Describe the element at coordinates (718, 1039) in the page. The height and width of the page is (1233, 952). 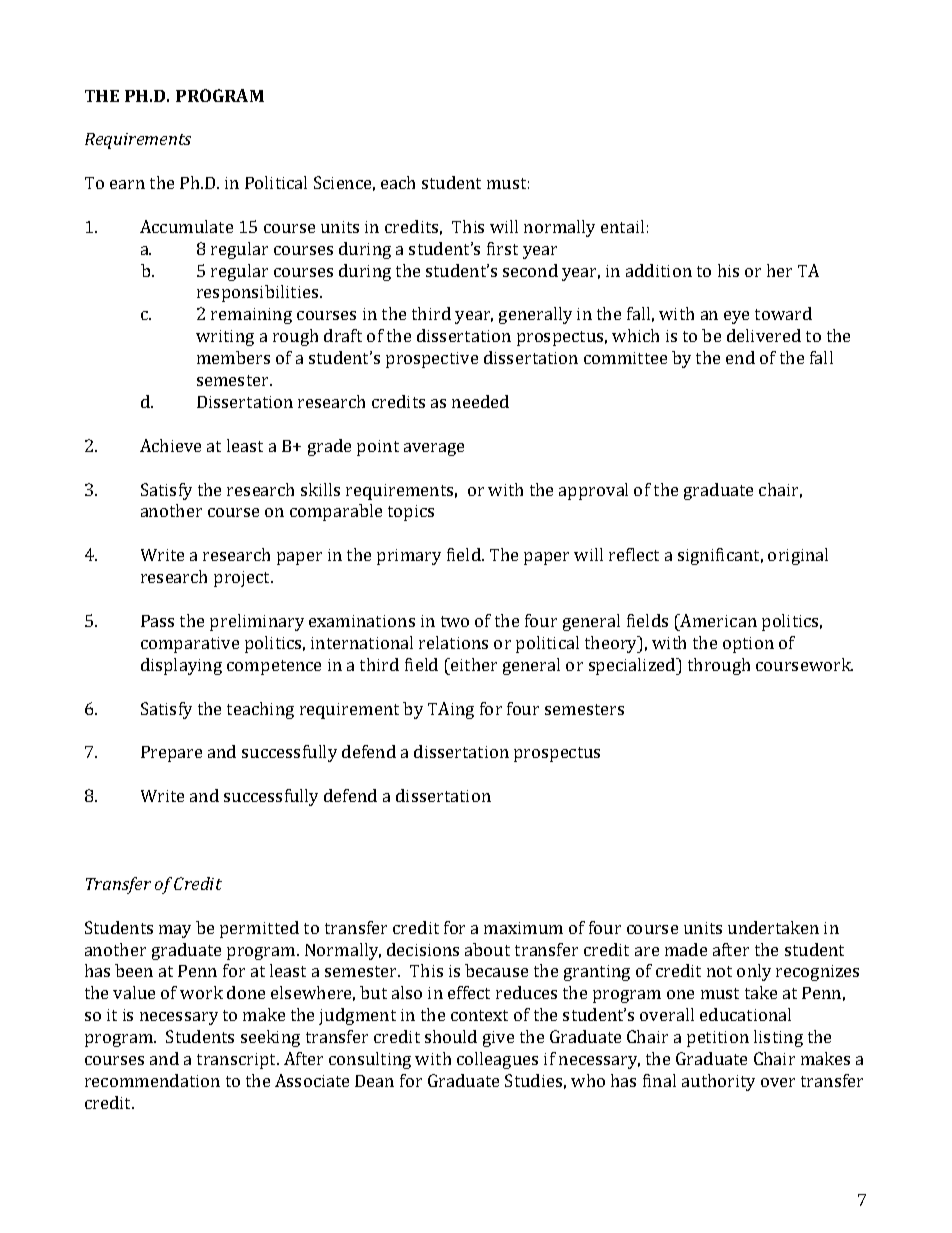
I see `petition` at that location.
